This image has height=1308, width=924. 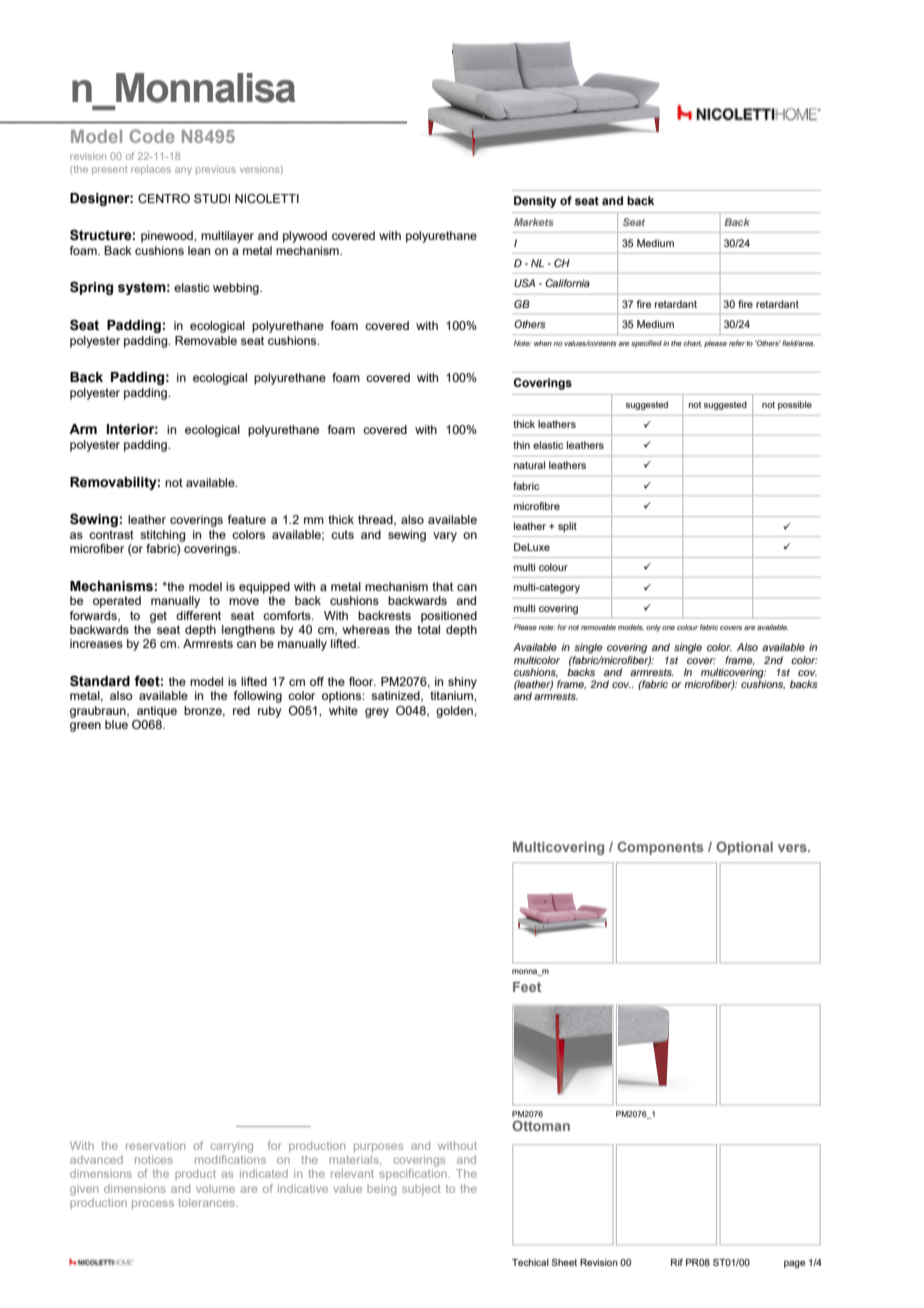 I want to click on reservation, so click(x=155, y=1145).
